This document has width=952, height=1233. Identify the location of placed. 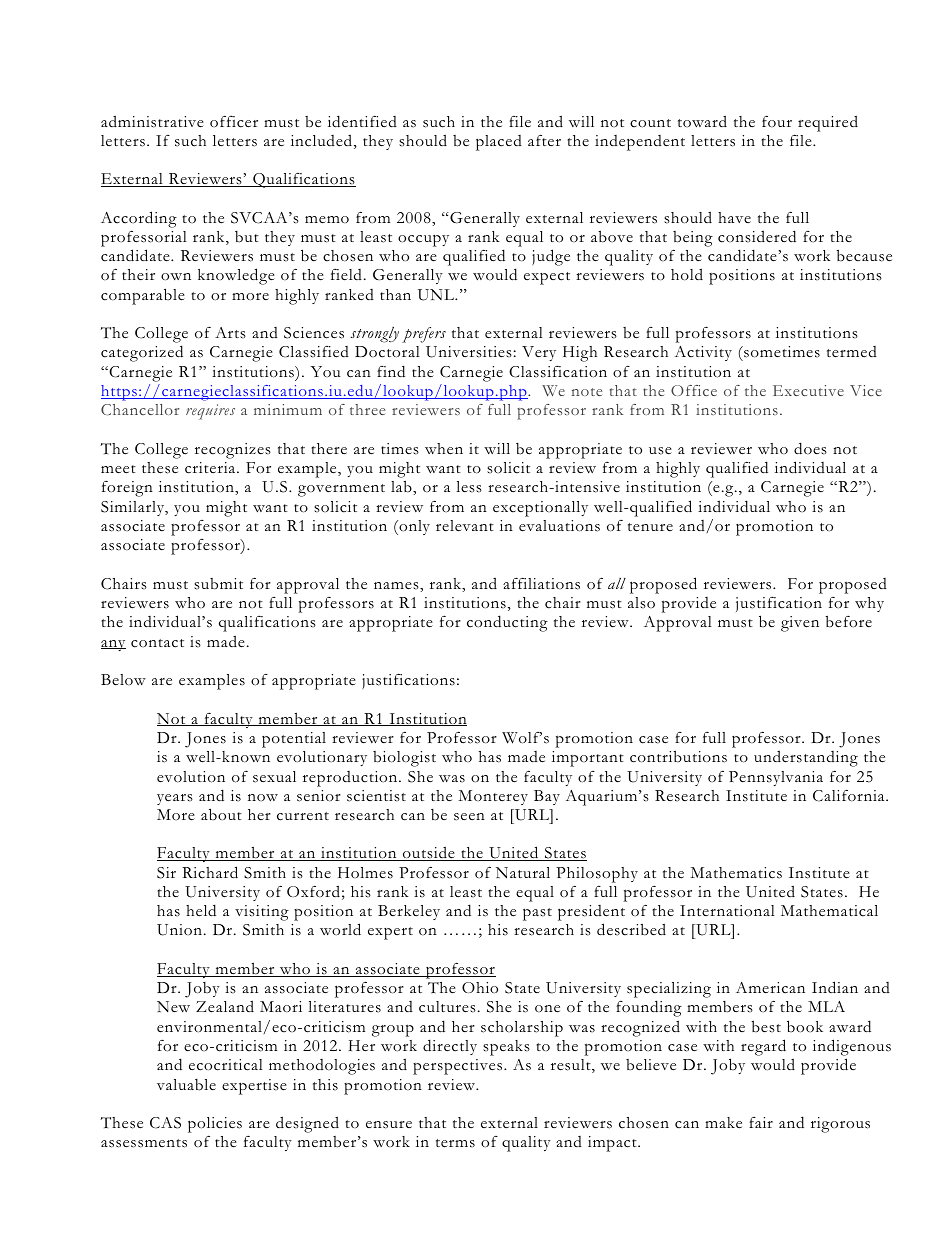
(499, 143).
